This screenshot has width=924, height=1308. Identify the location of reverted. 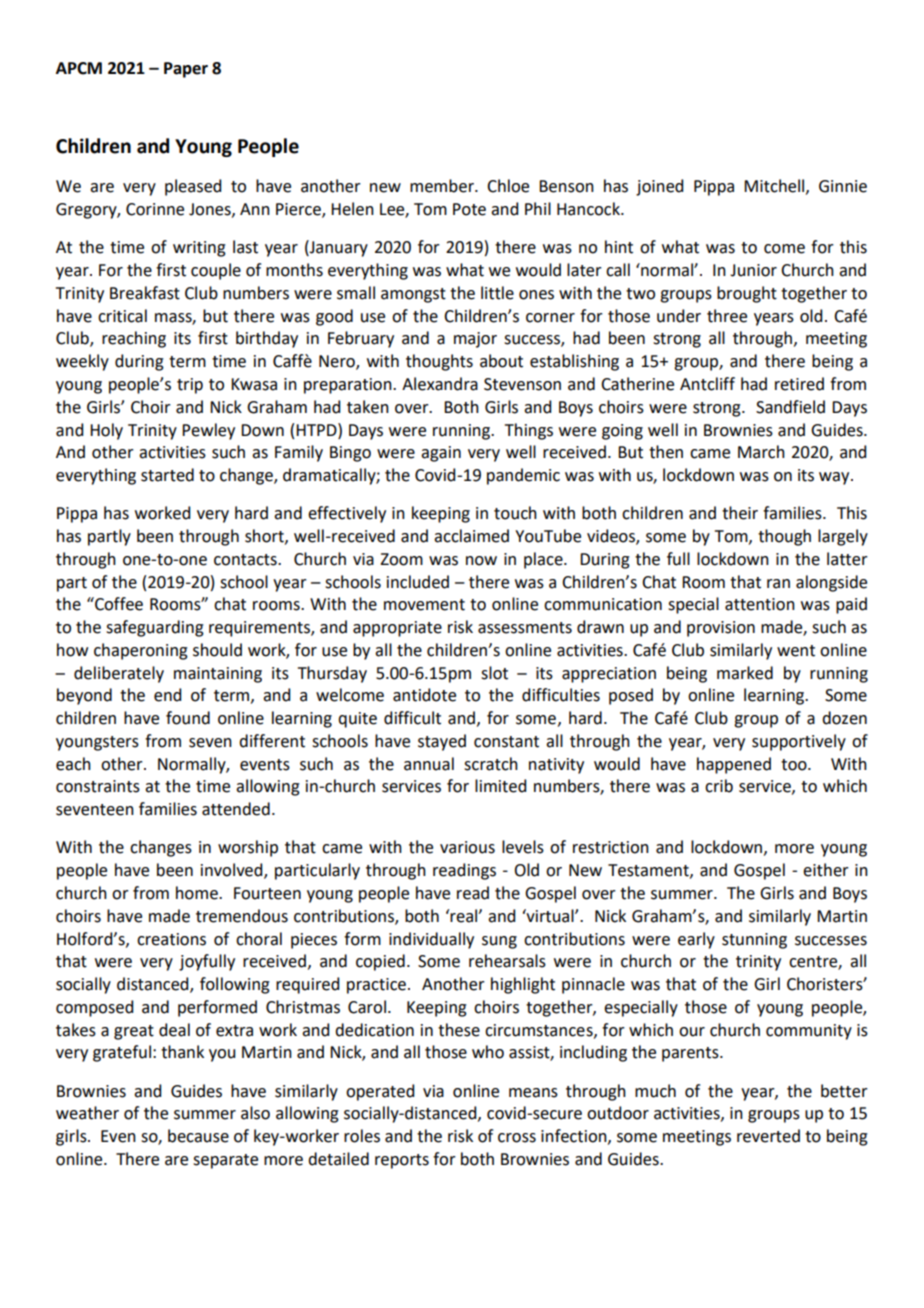
(768, 1136).
